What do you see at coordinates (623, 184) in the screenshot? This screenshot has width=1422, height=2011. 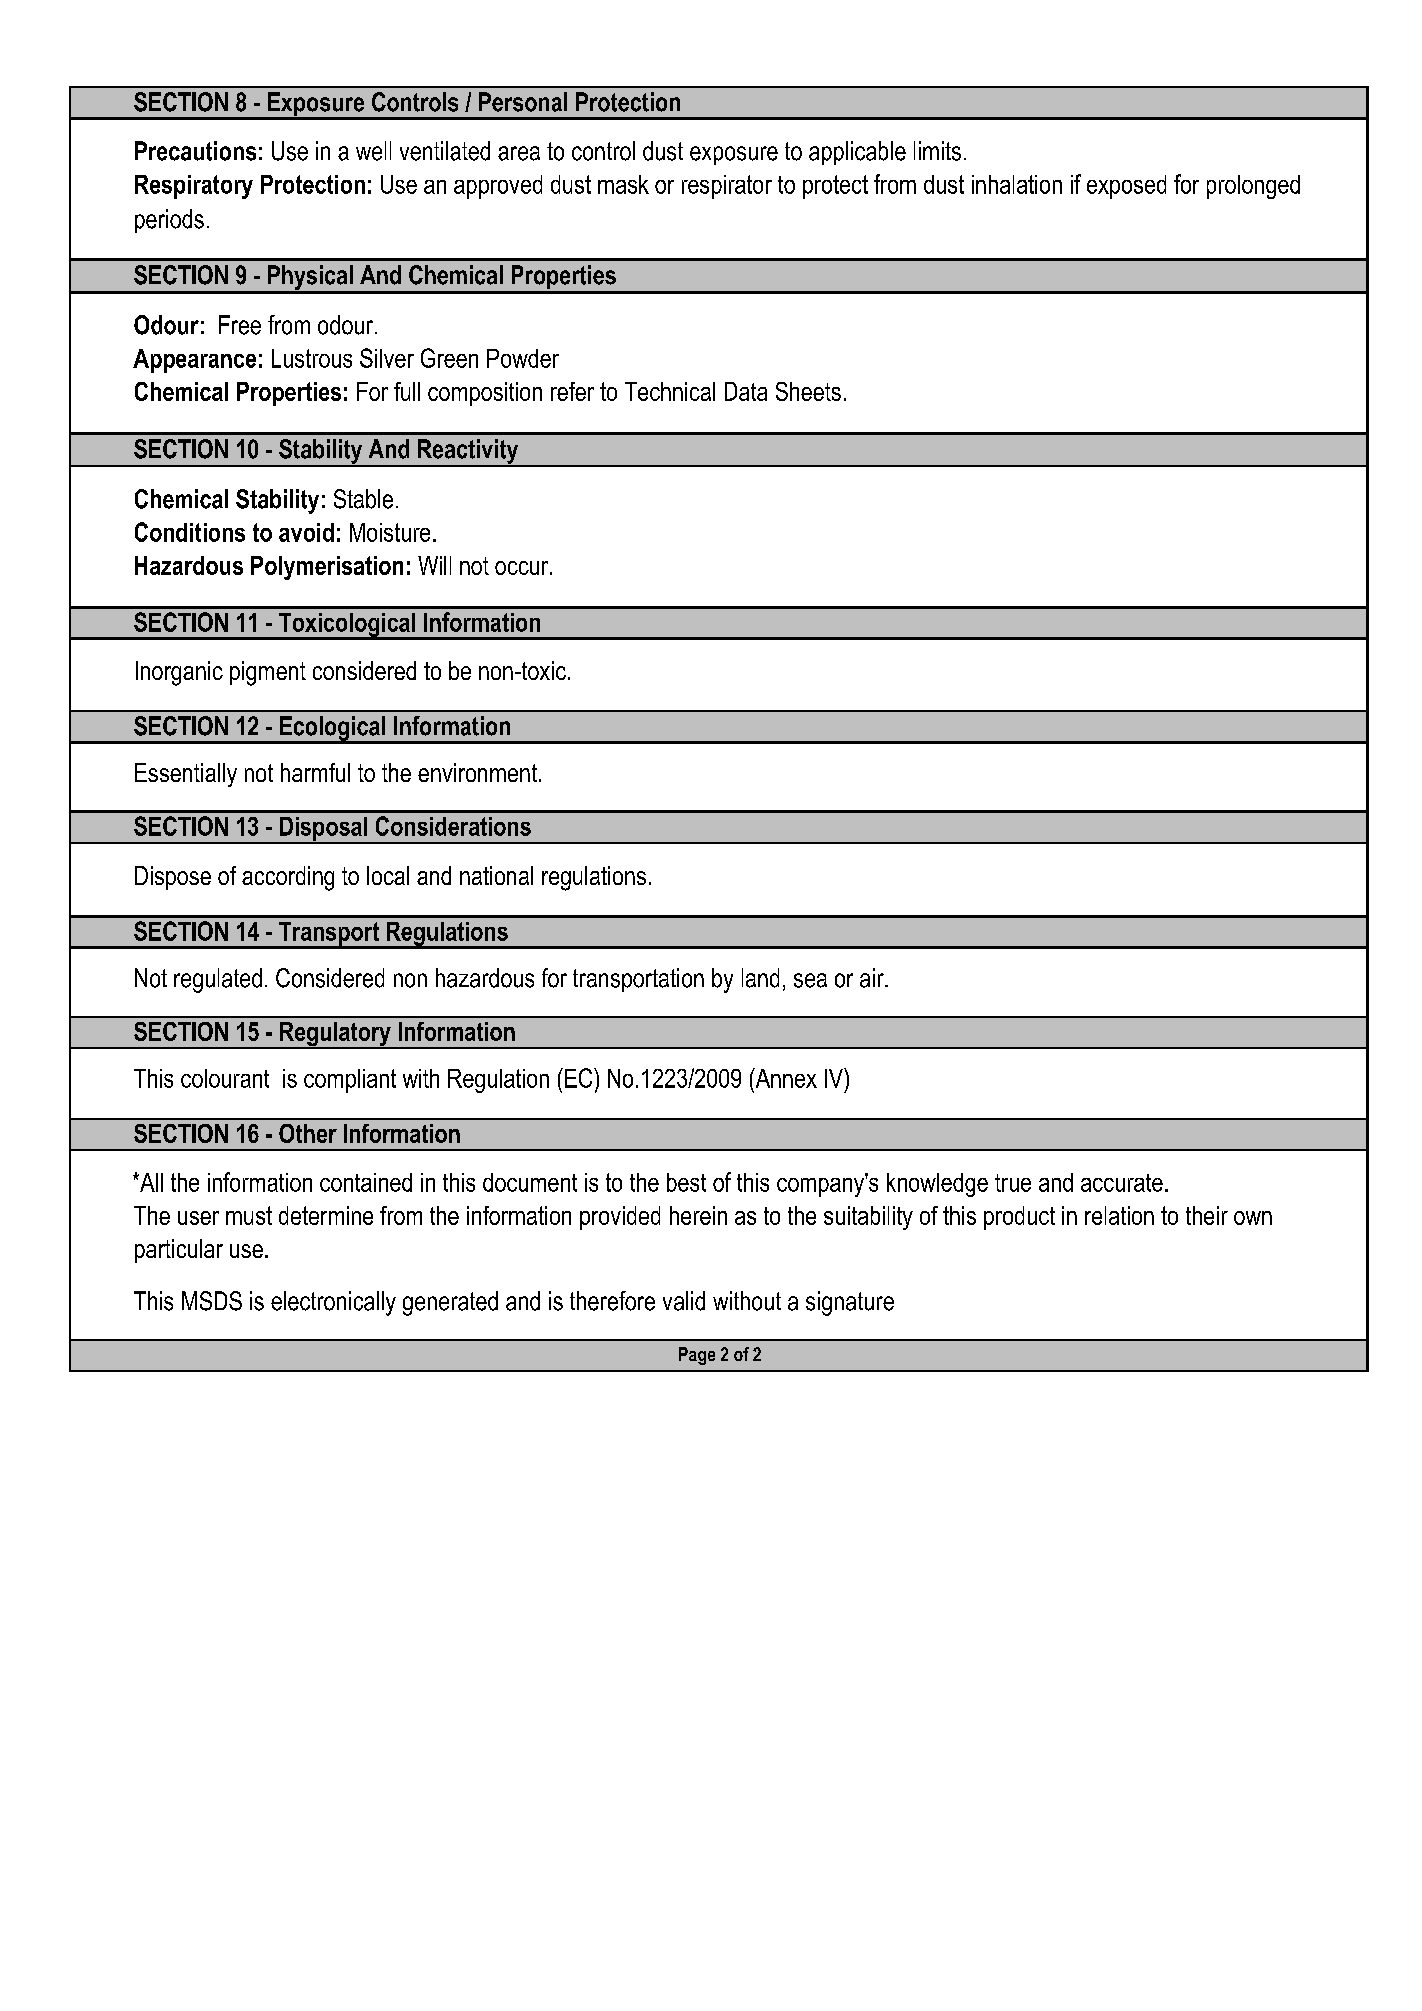 I see `mask` at bounding box center [623, 184].
